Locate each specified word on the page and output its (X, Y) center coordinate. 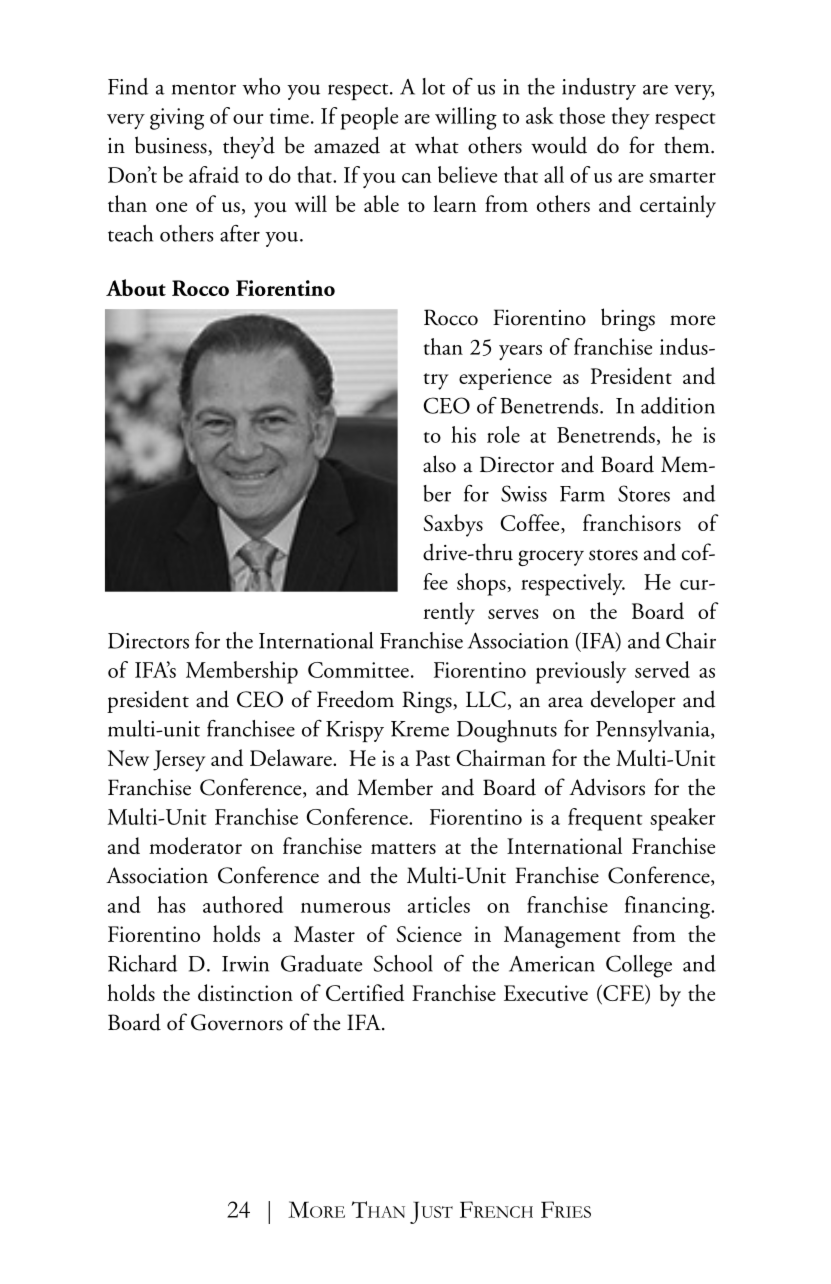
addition (678, 405)
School (403, 963)
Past (433, 758)
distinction (245, 992)
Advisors (607, 787)
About (136, 287)
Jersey (179, 761)
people (369, 118)
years (520, 352)
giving (177, 119)
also (439, 464)
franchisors (632, 522)
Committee (358, 670)
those (582, 115)
